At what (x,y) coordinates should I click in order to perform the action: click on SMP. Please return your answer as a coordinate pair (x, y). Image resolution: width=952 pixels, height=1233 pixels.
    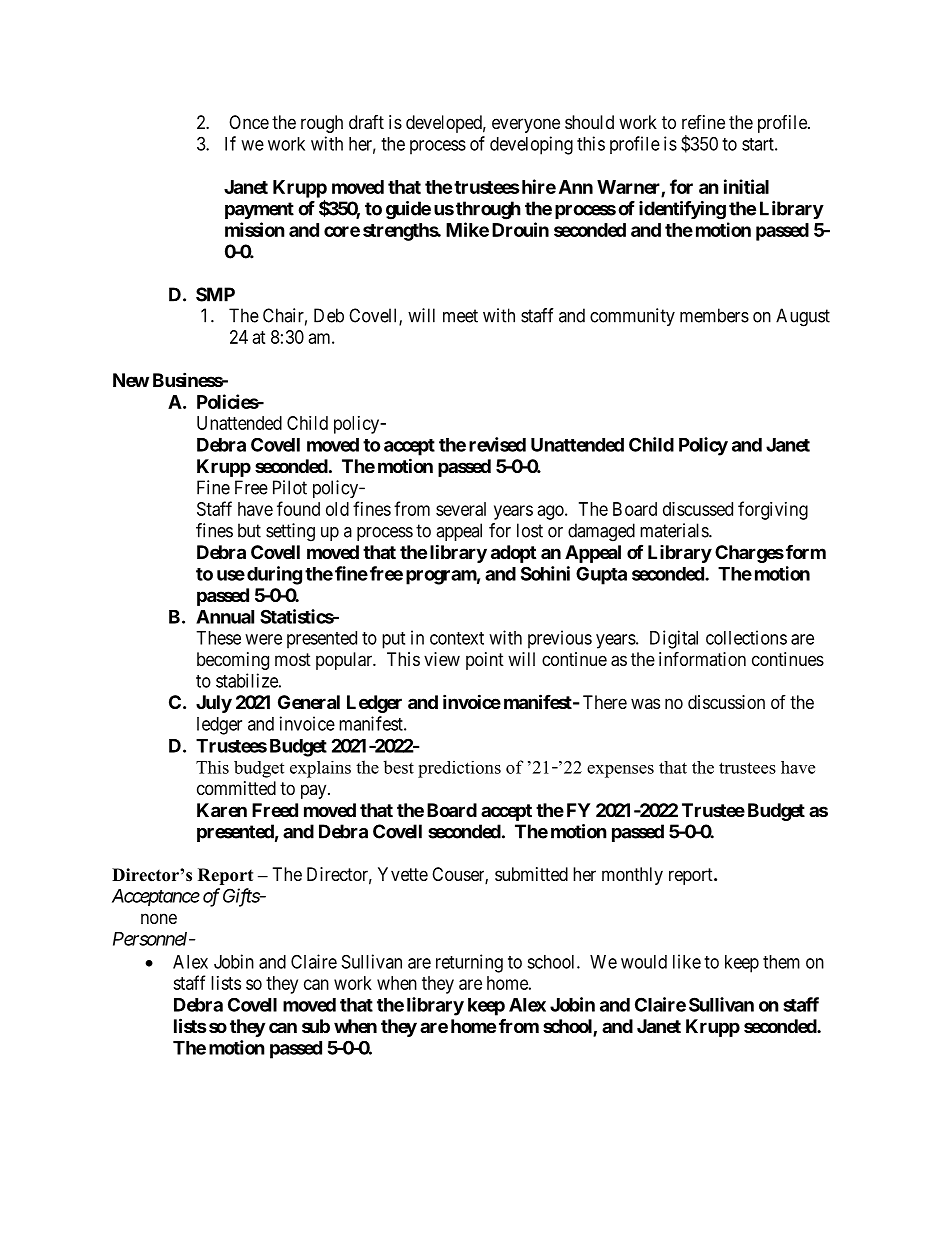
    Looking at the image, I should click on (215, 294).
